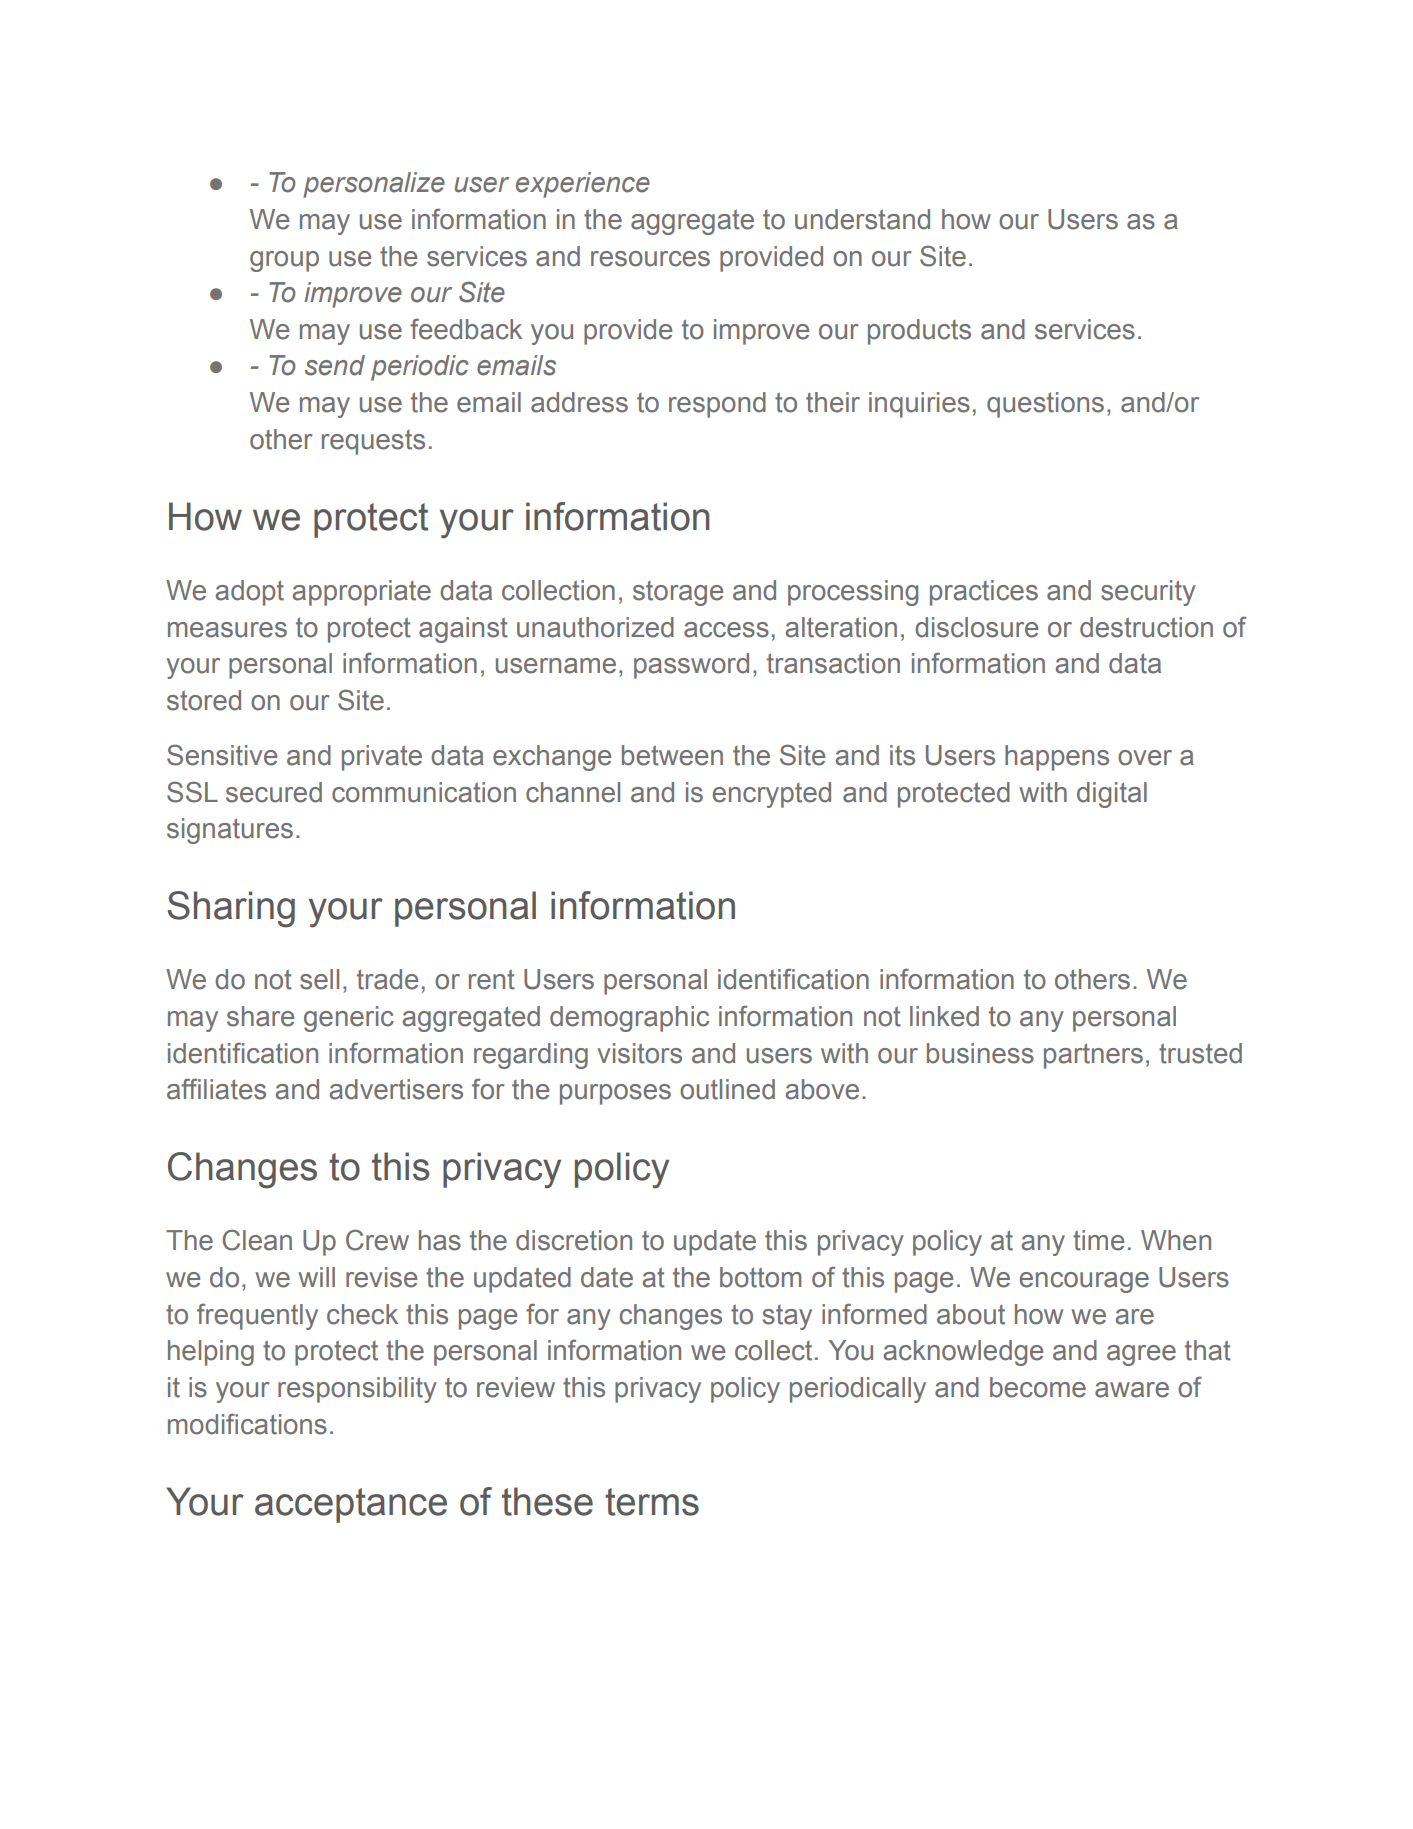 This screenshot has width=1413, height=1829. What do you see at coordinates (349, 1019) in the screenshot?
I see `generic` at bounding box center [349, 1019].
